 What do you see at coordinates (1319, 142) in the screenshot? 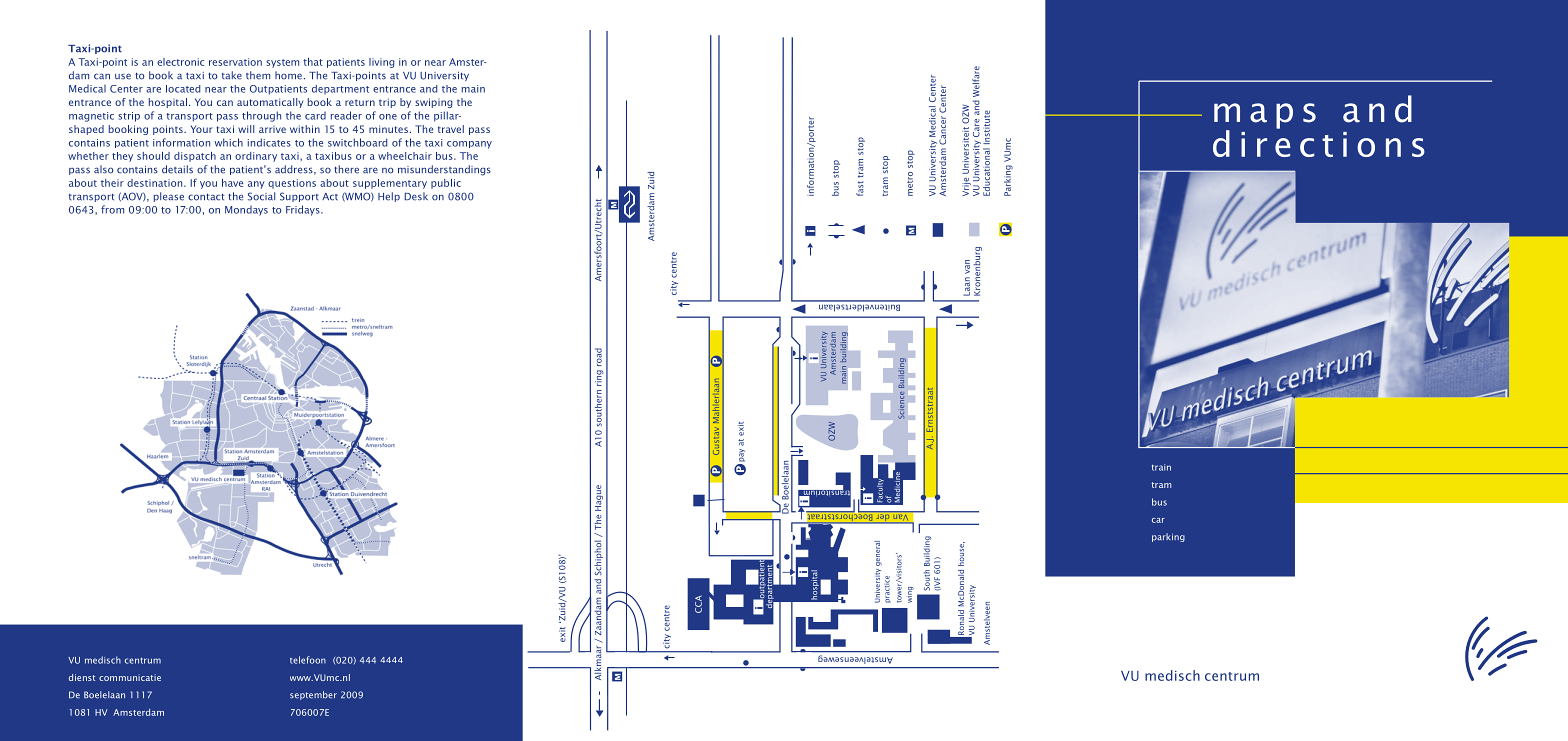
I see `directions` at bounding box center [1319, 142].
